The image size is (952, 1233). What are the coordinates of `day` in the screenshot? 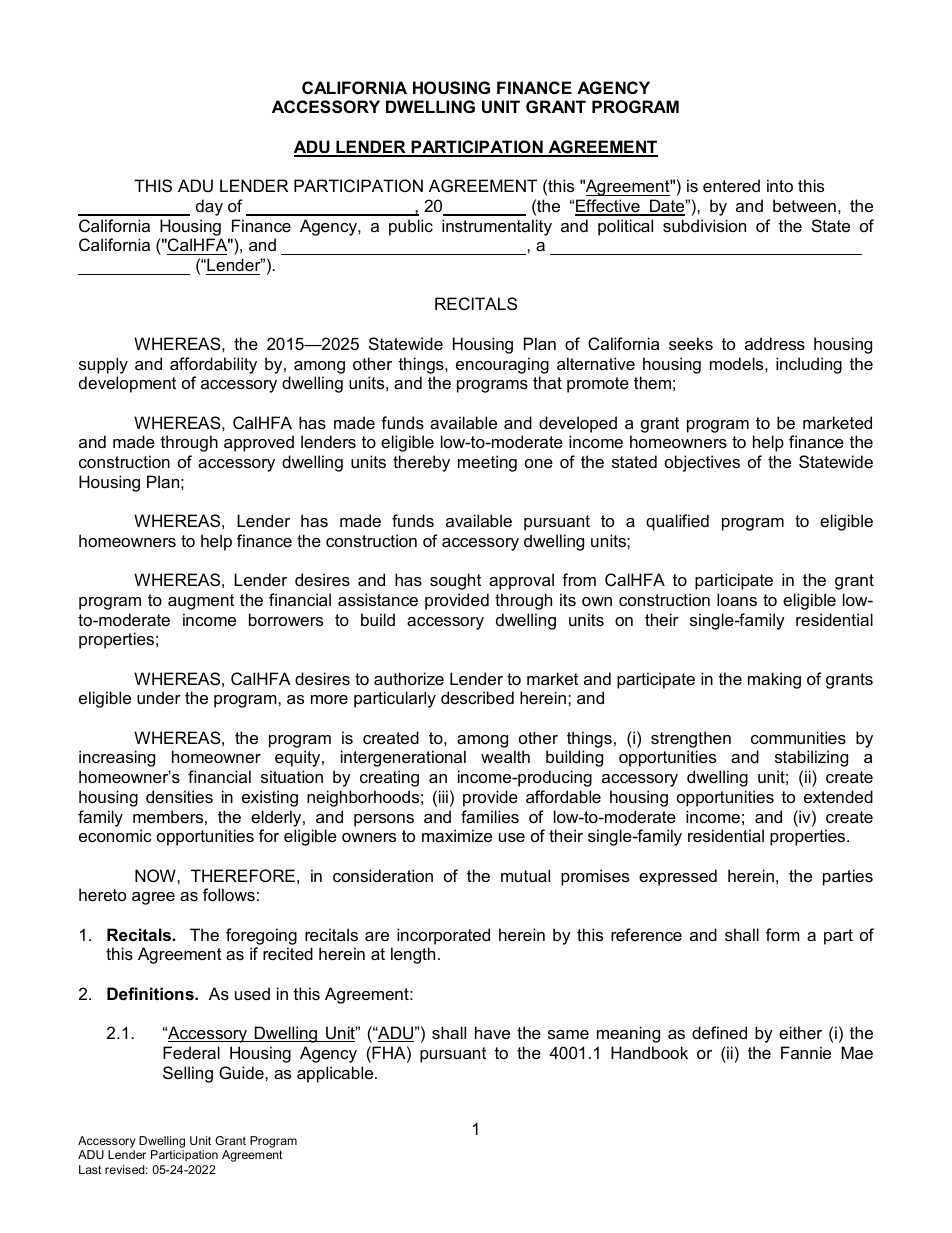 It's located at (209, 207).
